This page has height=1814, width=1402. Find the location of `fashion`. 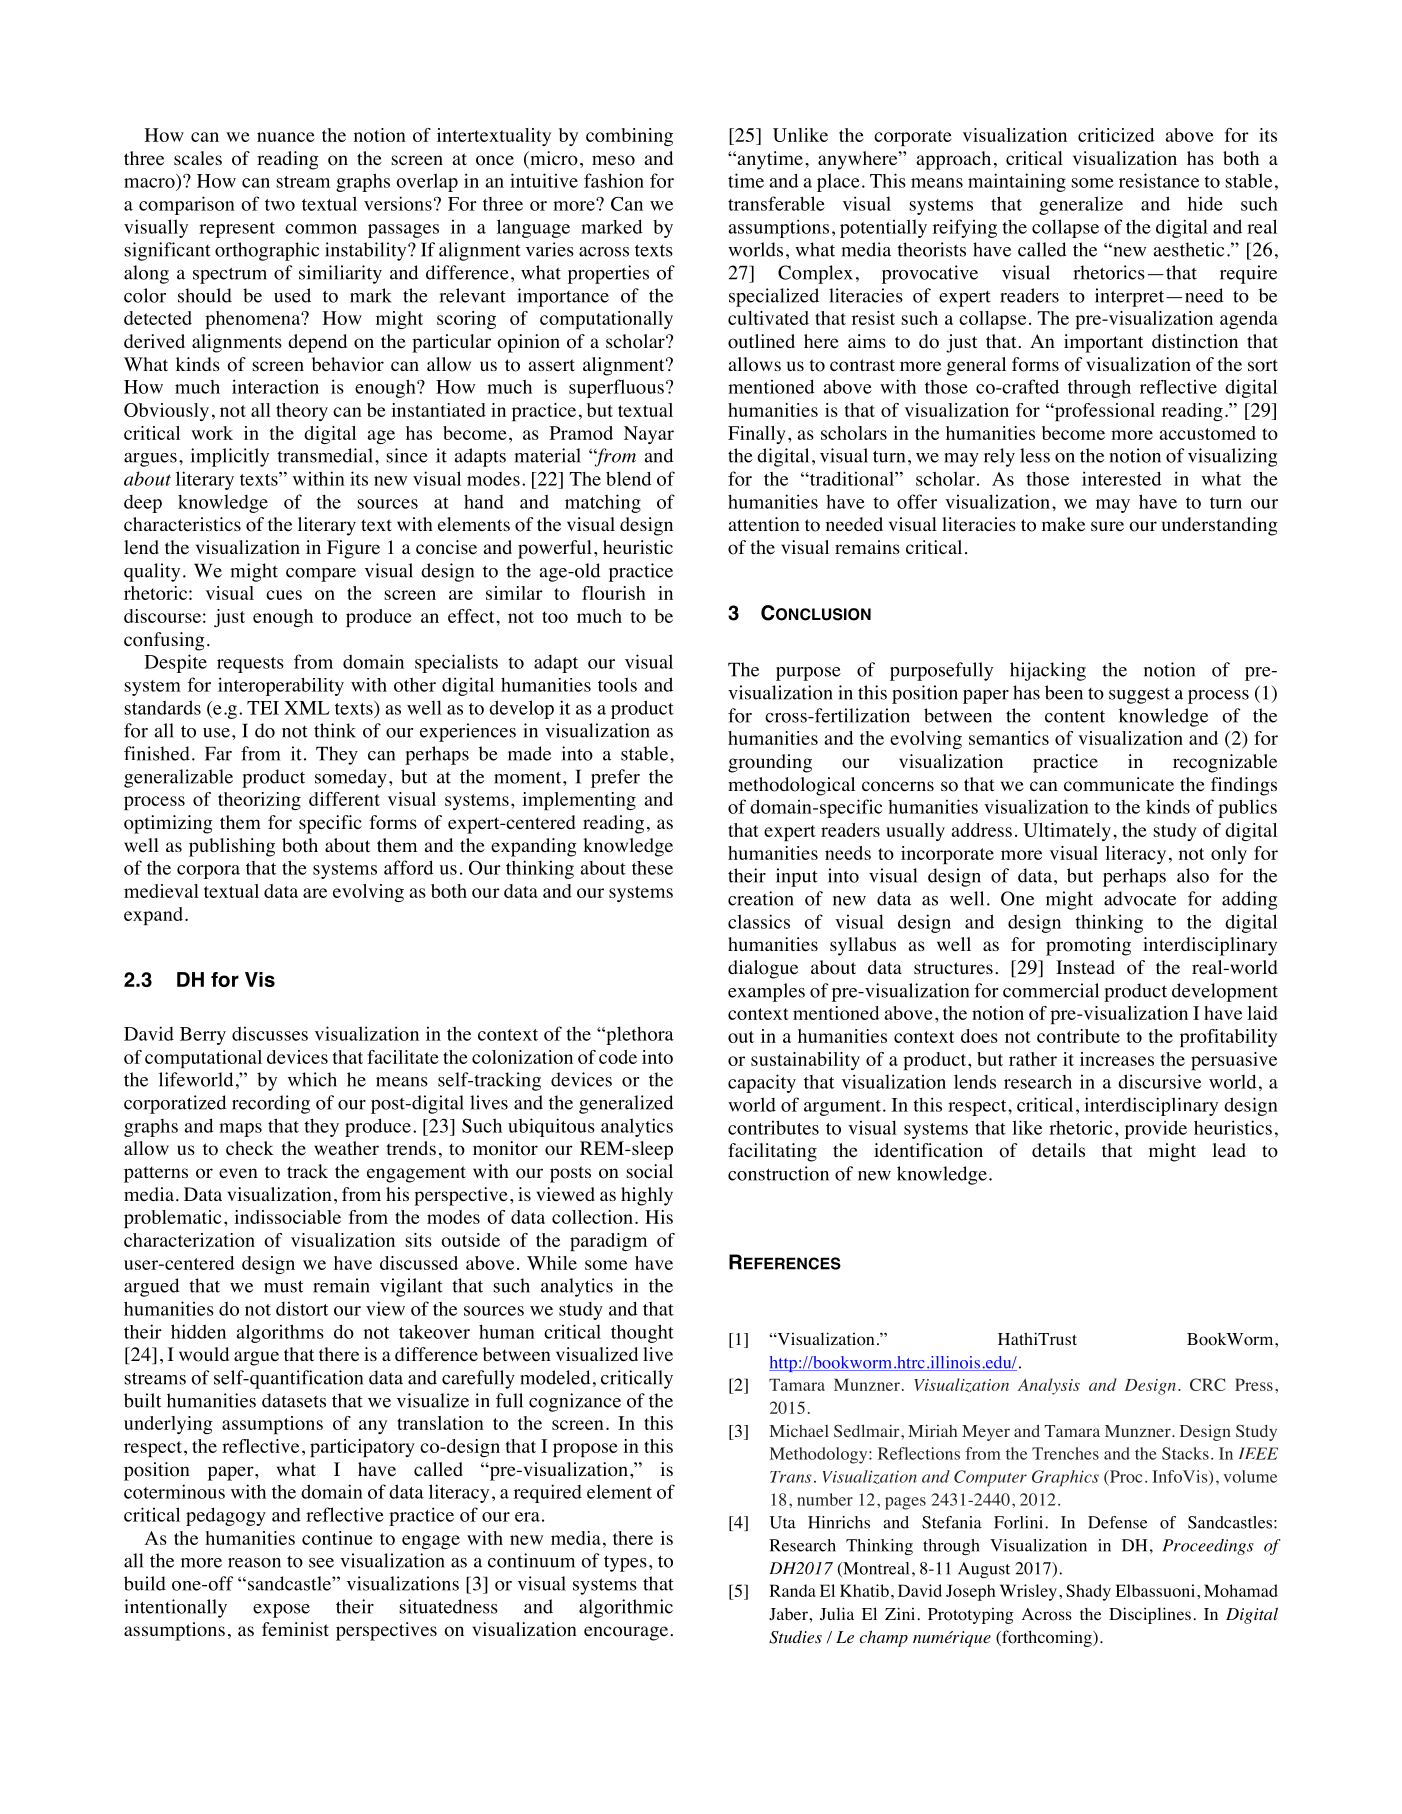

fashion is located at coordinates (614, 180).
